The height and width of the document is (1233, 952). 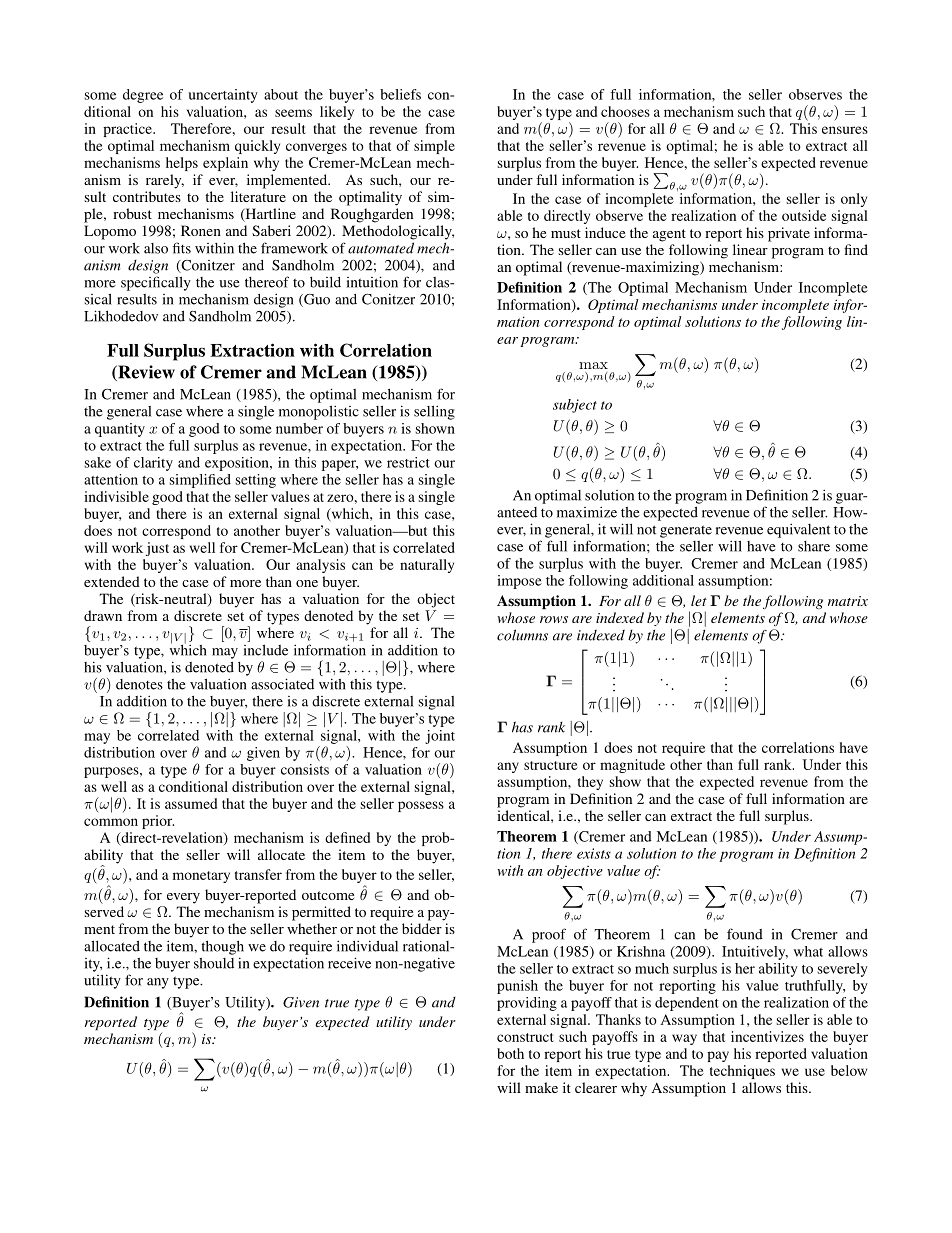 I want to click on ensures, so click(x=845, y=130).
